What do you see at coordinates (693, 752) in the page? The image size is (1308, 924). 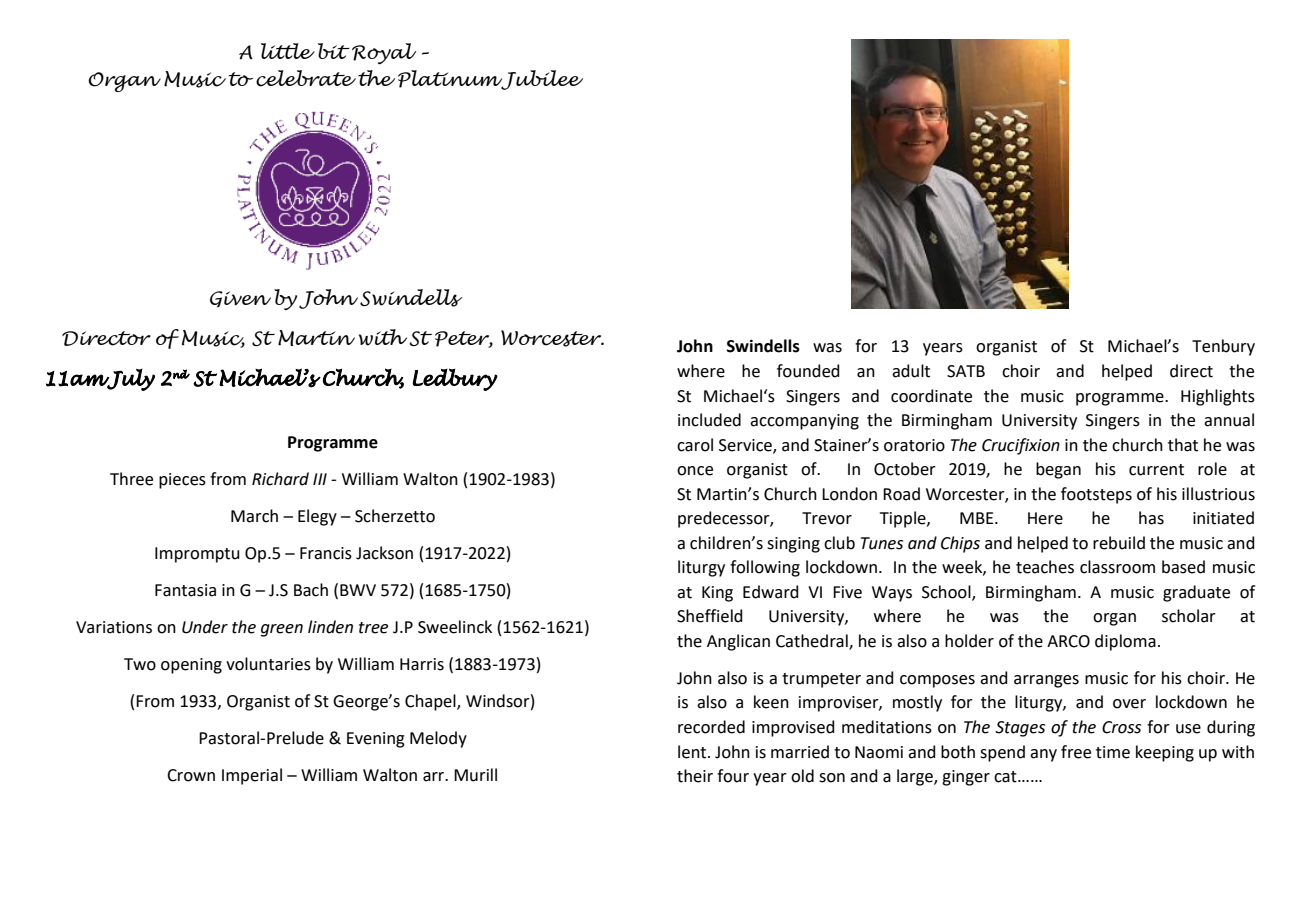 I see `lent` at bounding box center [693, 752].
